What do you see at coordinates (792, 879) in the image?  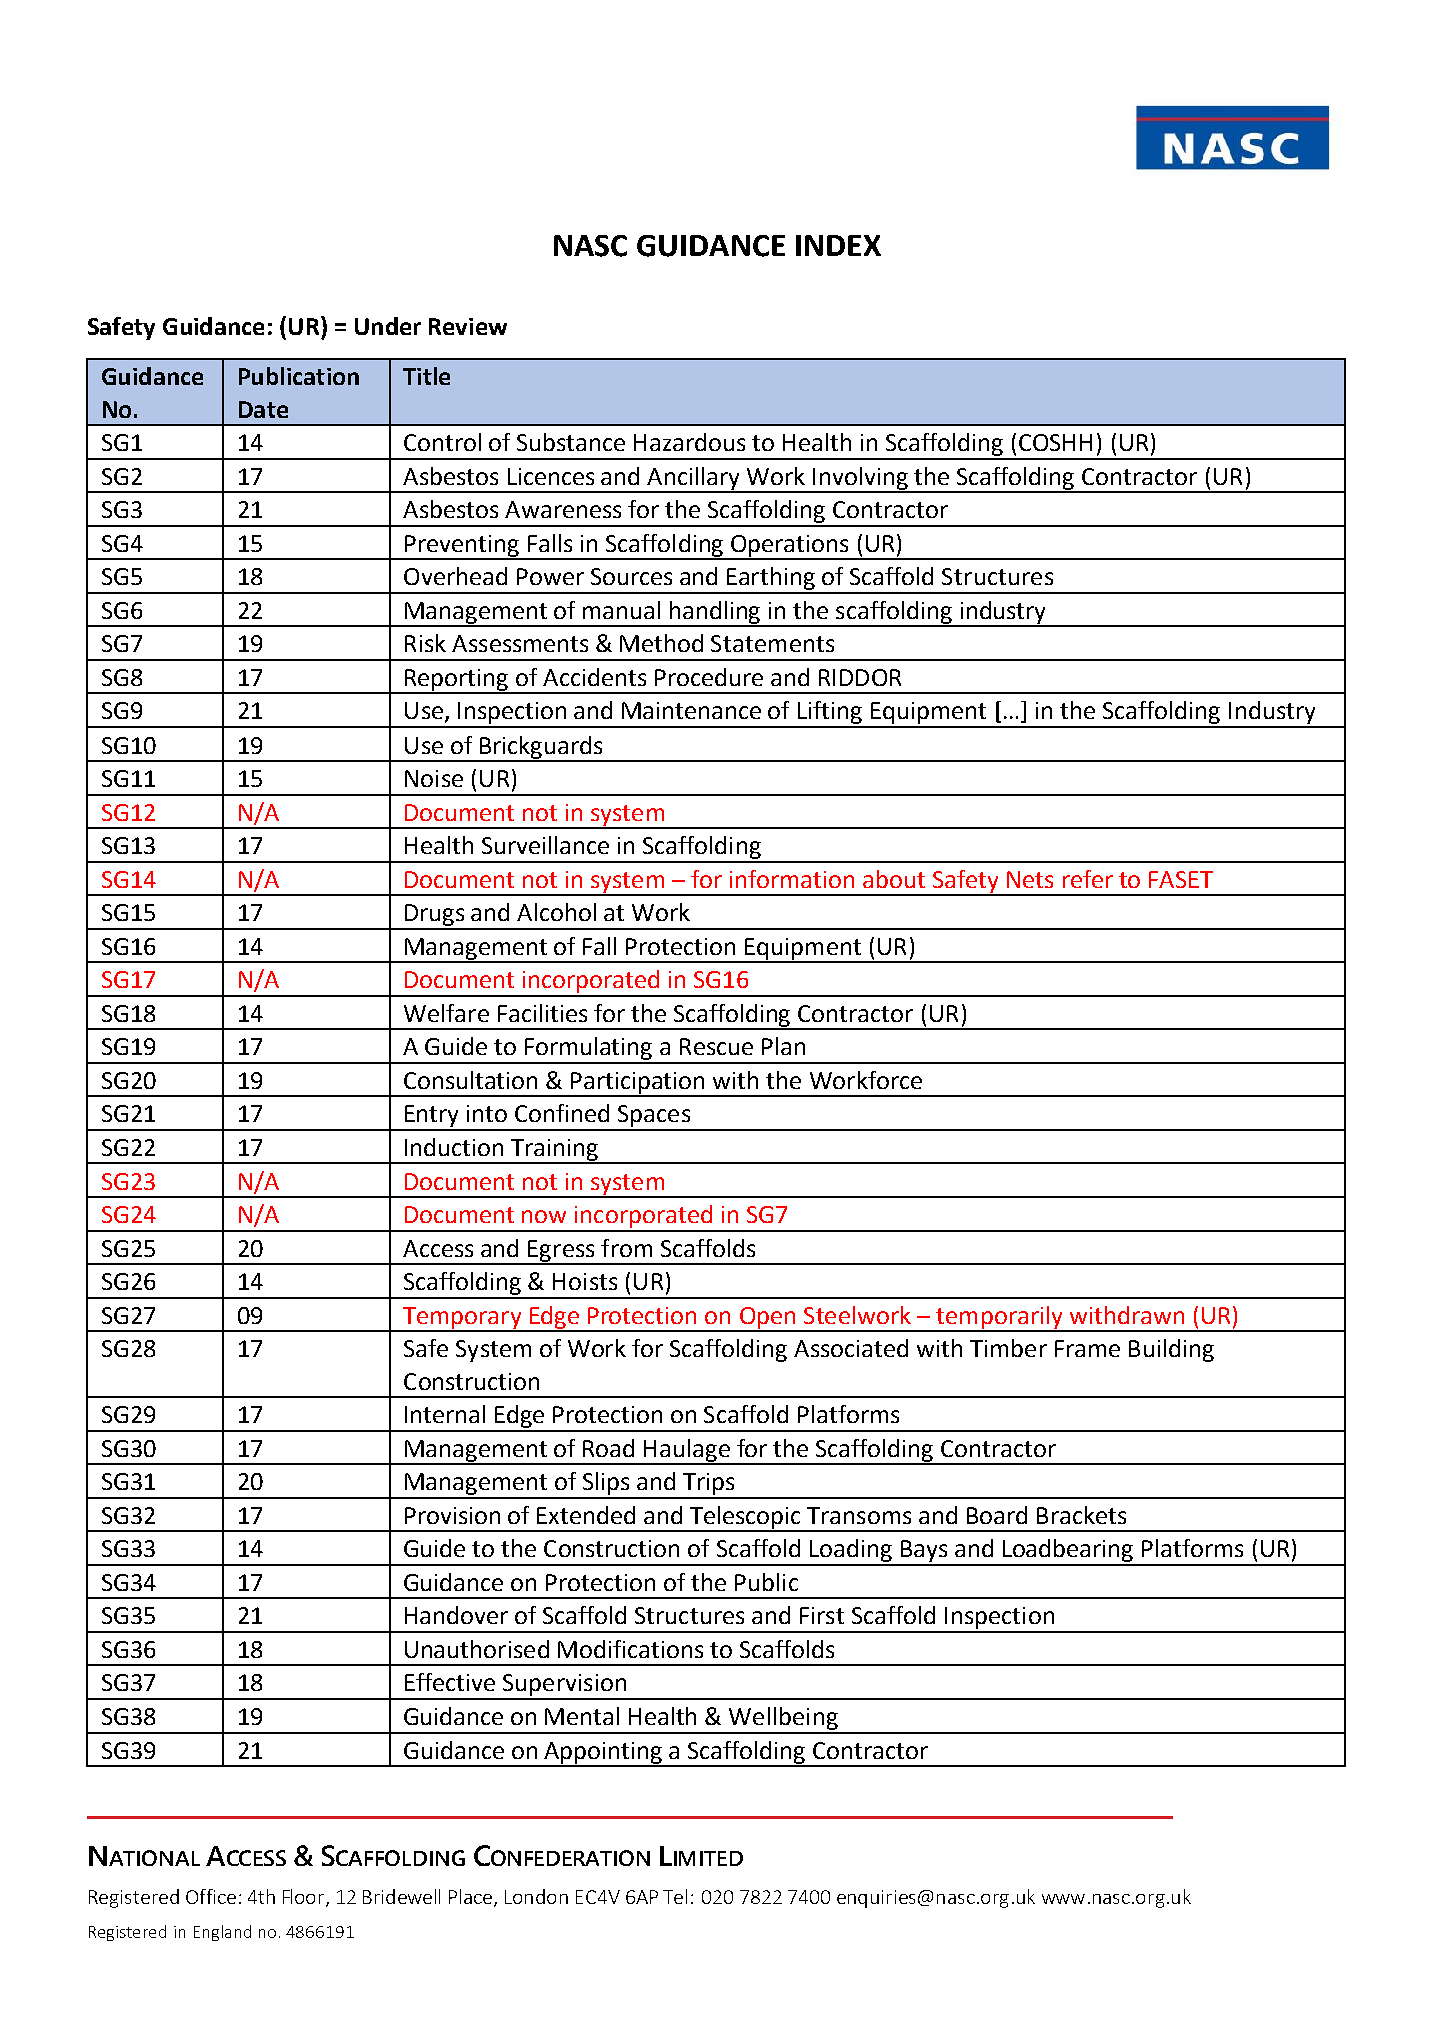 I see `information` at bounding box center [792, 879].
